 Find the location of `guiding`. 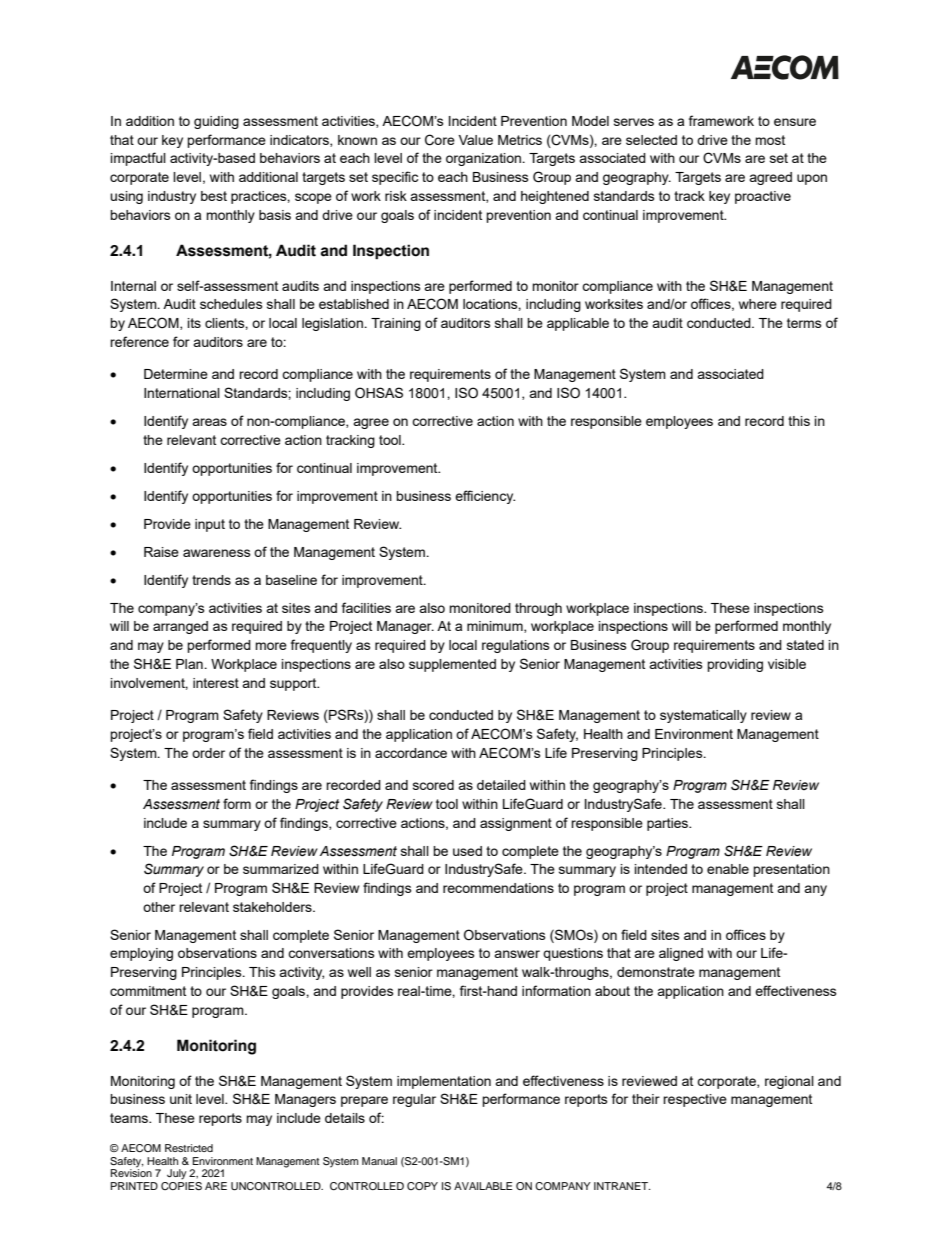

guiding is located at coordinates (216, 122).
